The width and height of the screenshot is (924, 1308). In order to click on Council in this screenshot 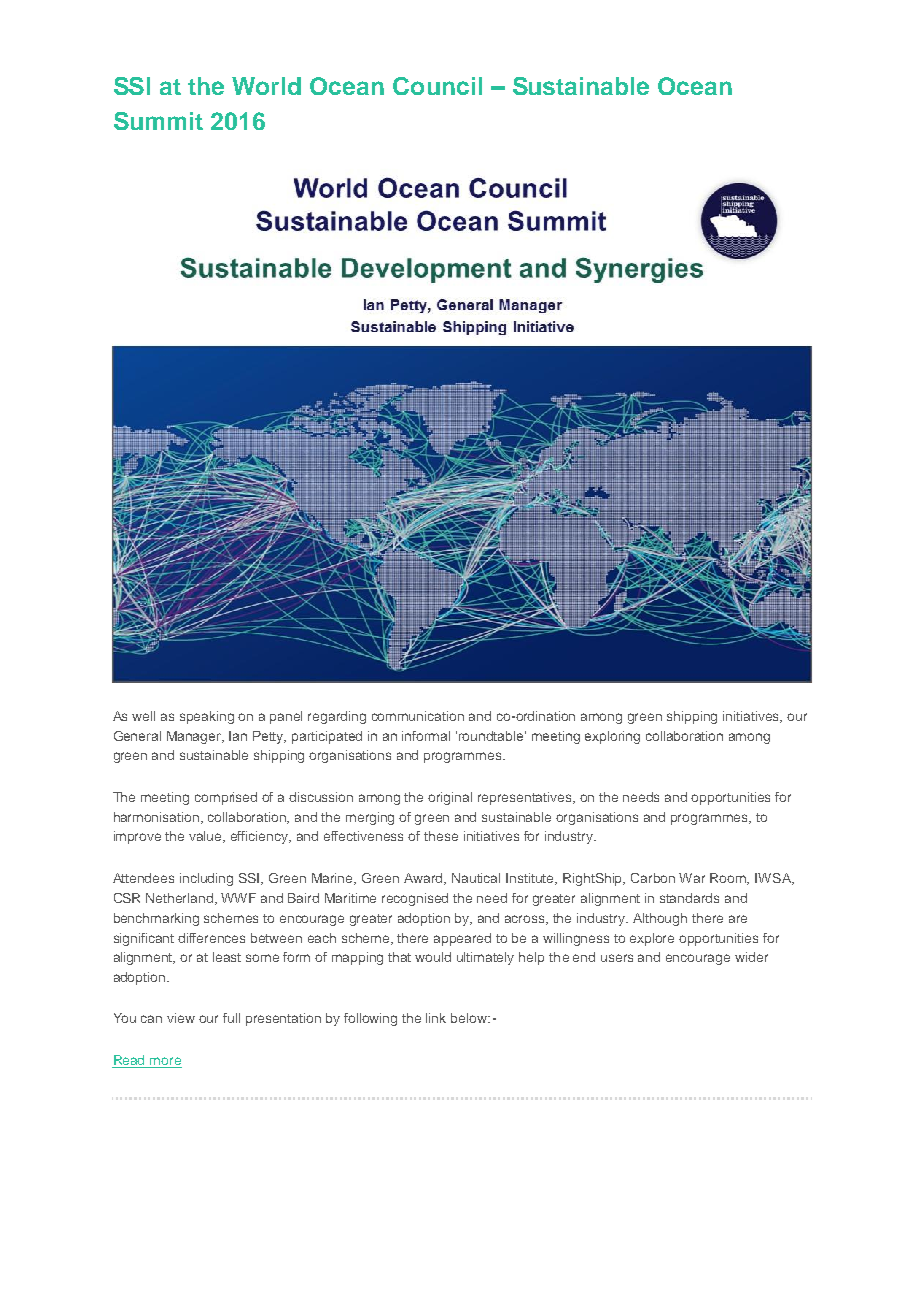, I will do `click(437, 86)`.
